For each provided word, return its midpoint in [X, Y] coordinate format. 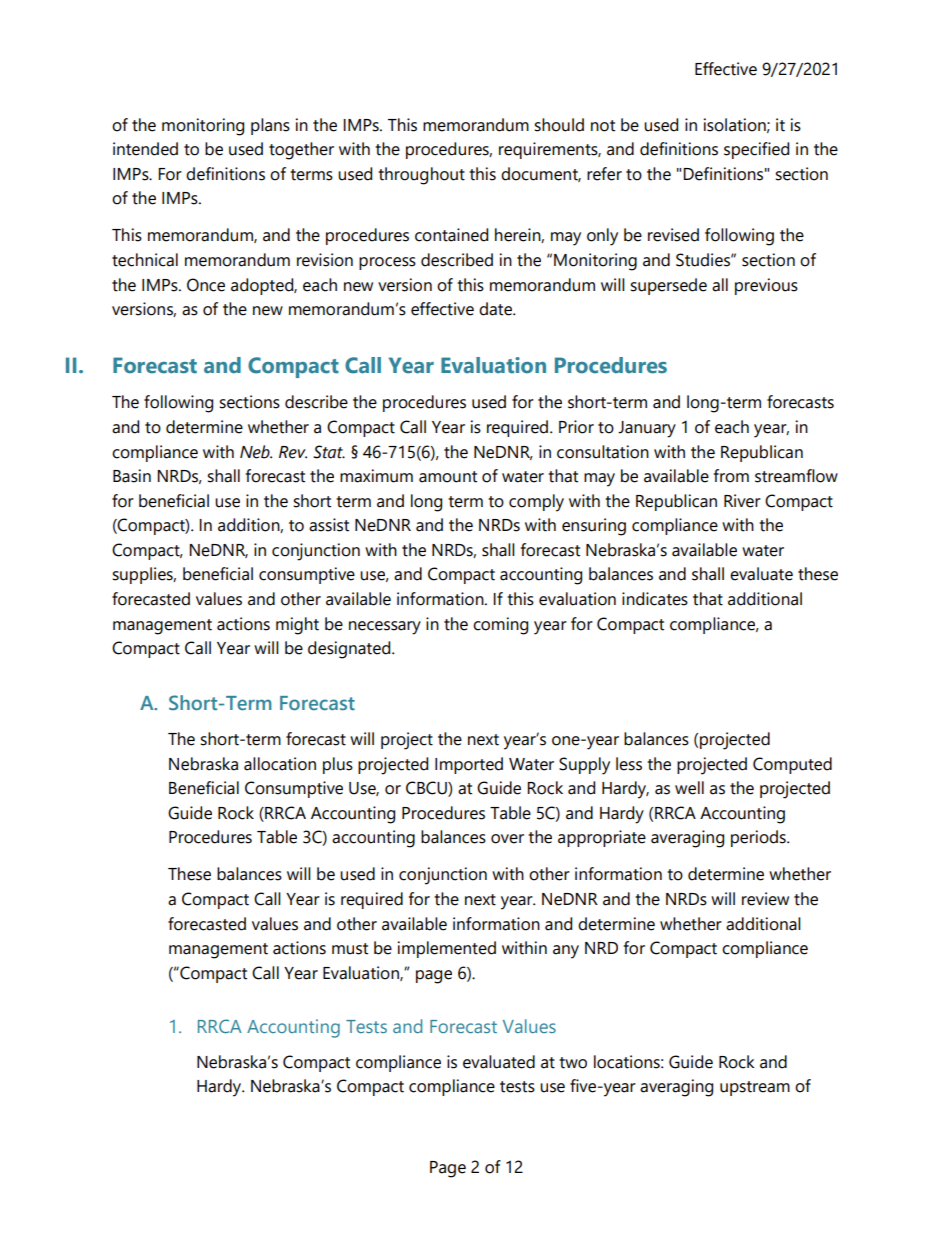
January [647, 429]
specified [756, 150]
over [507, 839]
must [350, 949]
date [496, 309]
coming [500, 626]
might [297, 626]
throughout [421, 176]
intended [145, 149]
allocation [280, 764]
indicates [655, 599]
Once [206, 285]
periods [759, 838]
